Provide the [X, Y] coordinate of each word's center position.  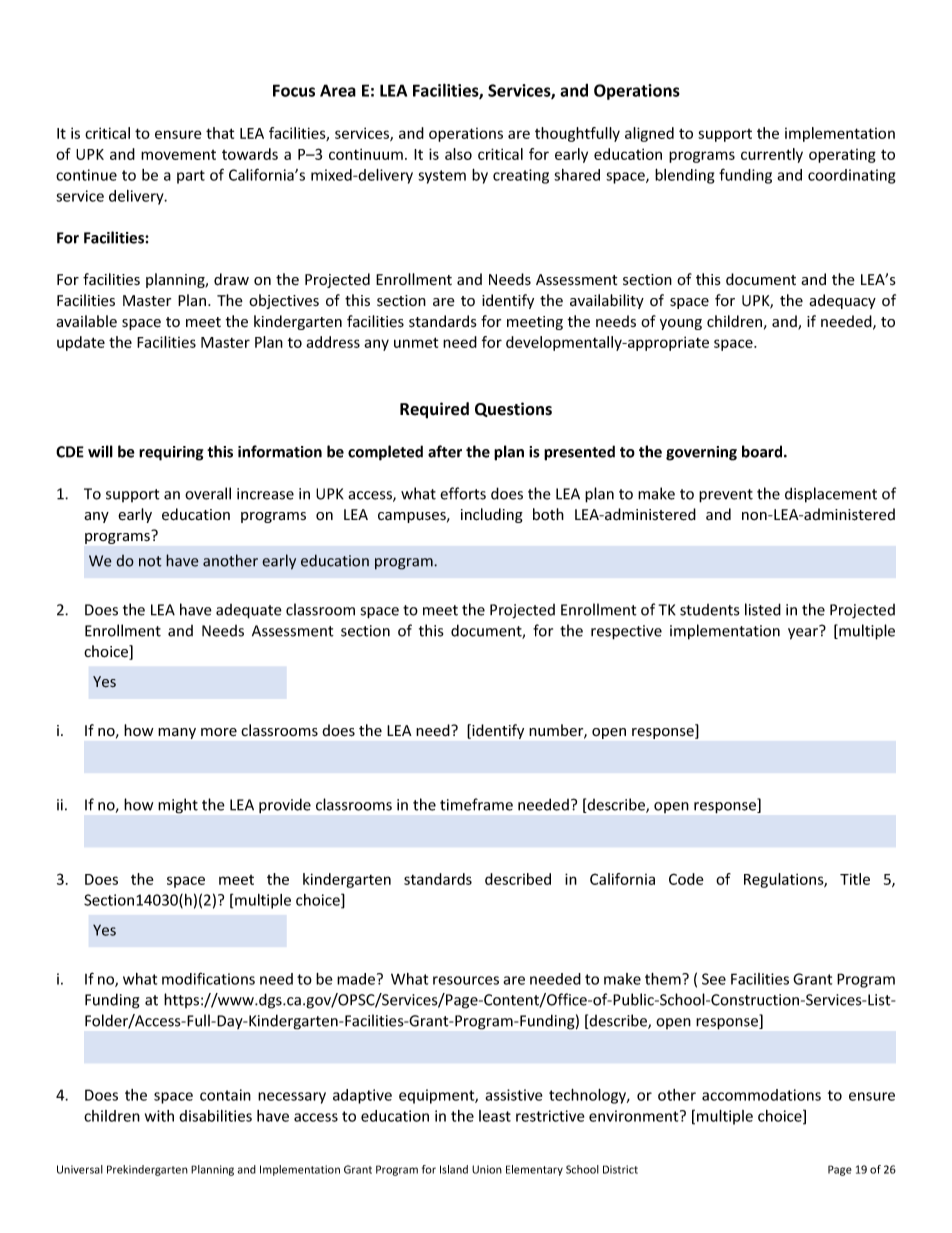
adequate [249, 611]
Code [686, 879]
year [804, 633]
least [495, 1116]
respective [626, 632]
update [81, 343]
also [458, 154]
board [763, 451]
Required [434, 410]
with [159, 1116]
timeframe [476, 804]
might [178, 806]
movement [178, 155]
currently [772, 155]
